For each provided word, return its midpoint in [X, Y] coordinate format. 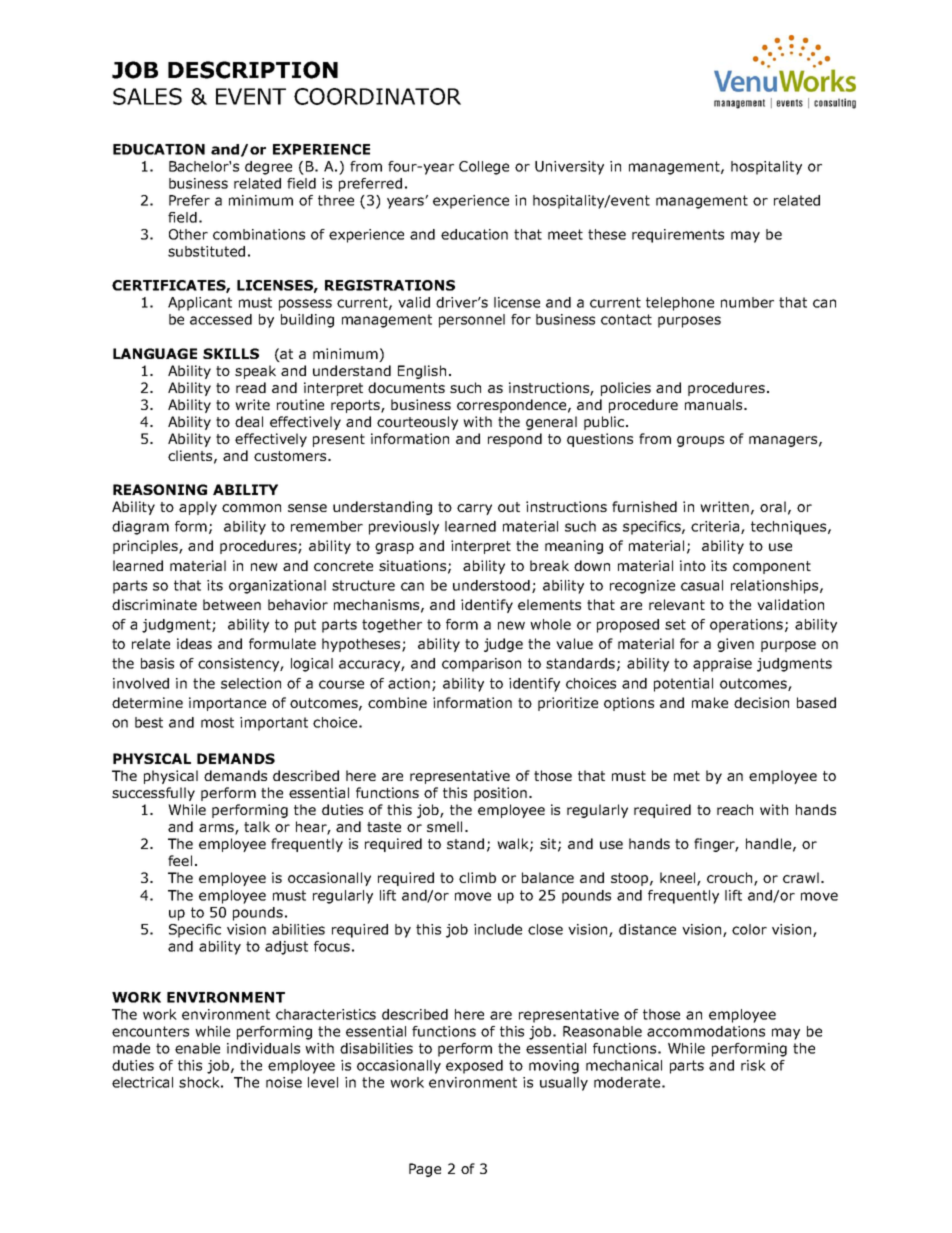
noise [284, 1082]
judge [503, 645]
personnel [472, 321]
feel [180, 860]
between [232, 604]
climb [477, 877]
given [735, 645]
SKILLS [231, 353]
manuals [715, 404]
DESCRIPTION [253, 70]
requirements [678, 236]
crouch [731, 879]
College [484, 168]
